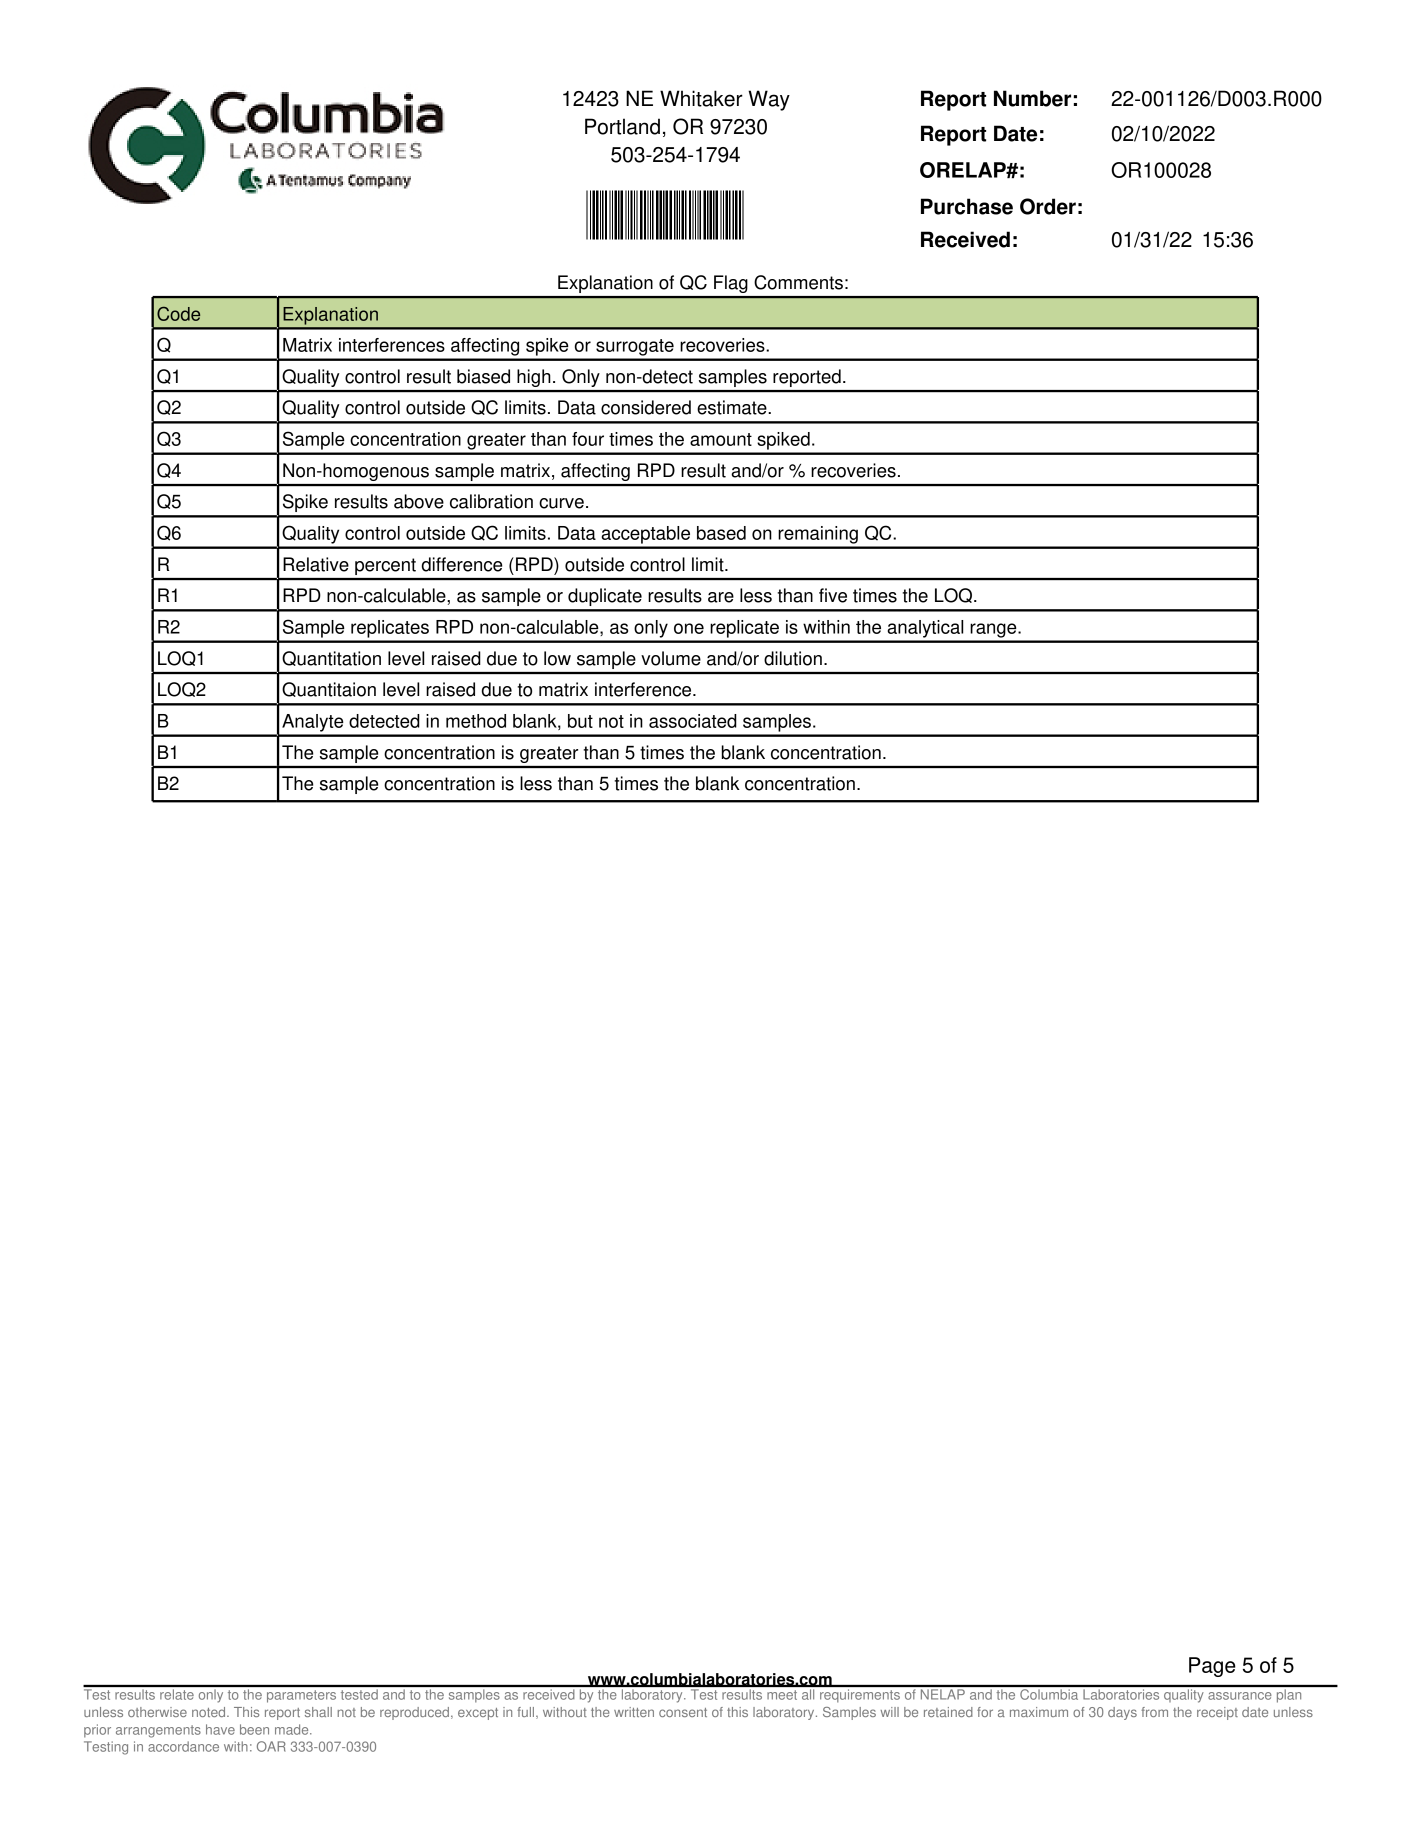 This screenshot has height=1838, width=1421. Describe the element at coordinates (622, 126) in the screenshot. I see `Portland` at that location.
